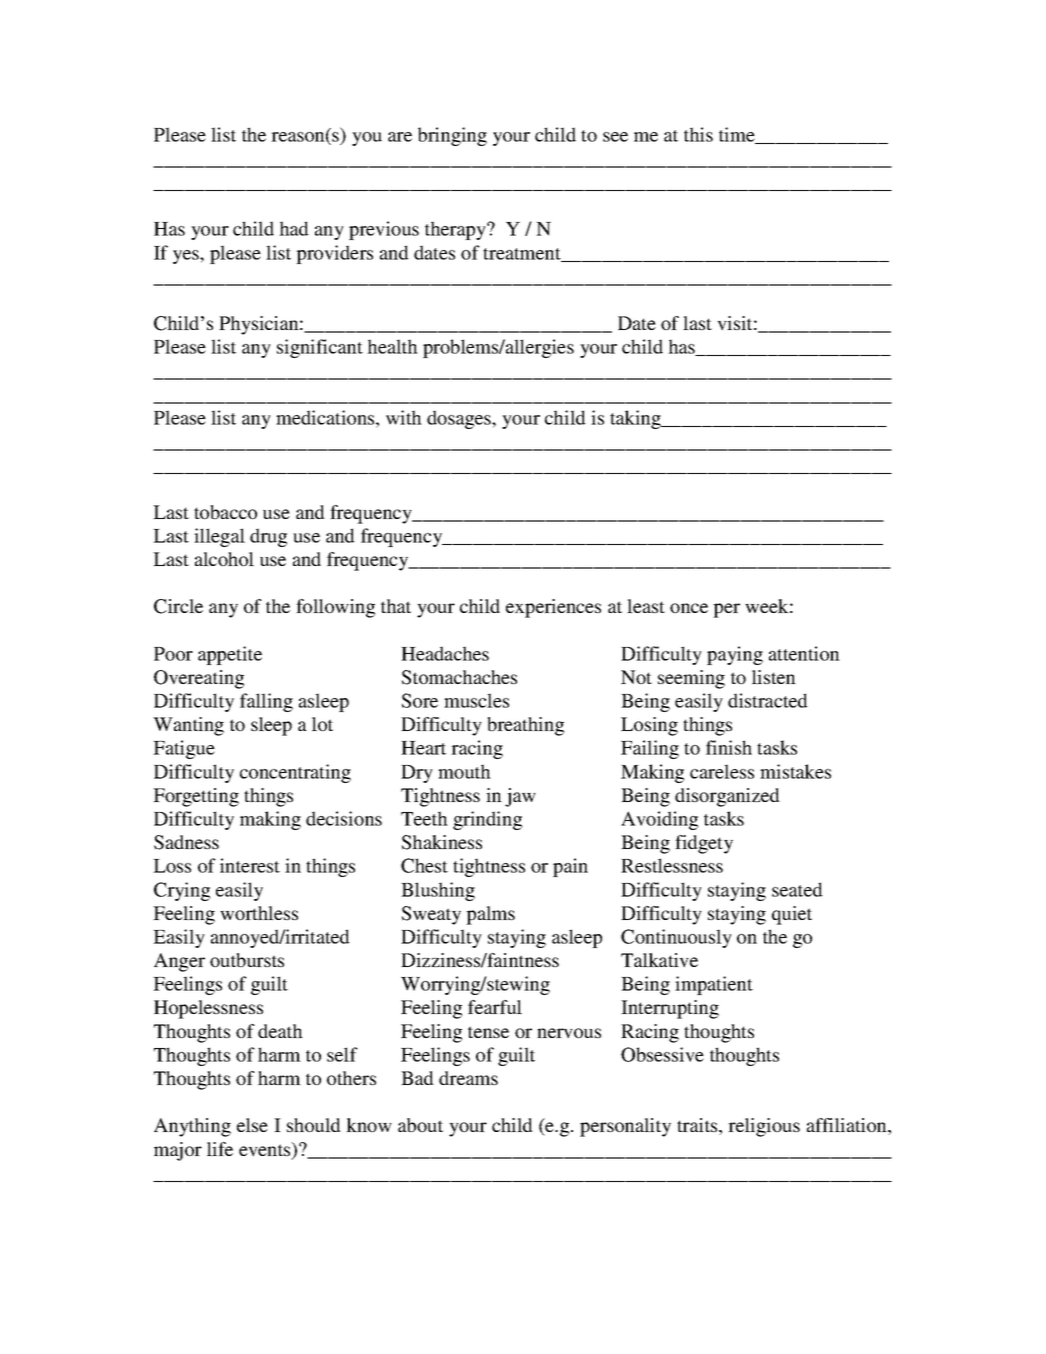 The image size is (1046, 1354). What do you see at coordinates (196, 797) in the document?
I see `Forgetting` at bounding box center [196, 797].
